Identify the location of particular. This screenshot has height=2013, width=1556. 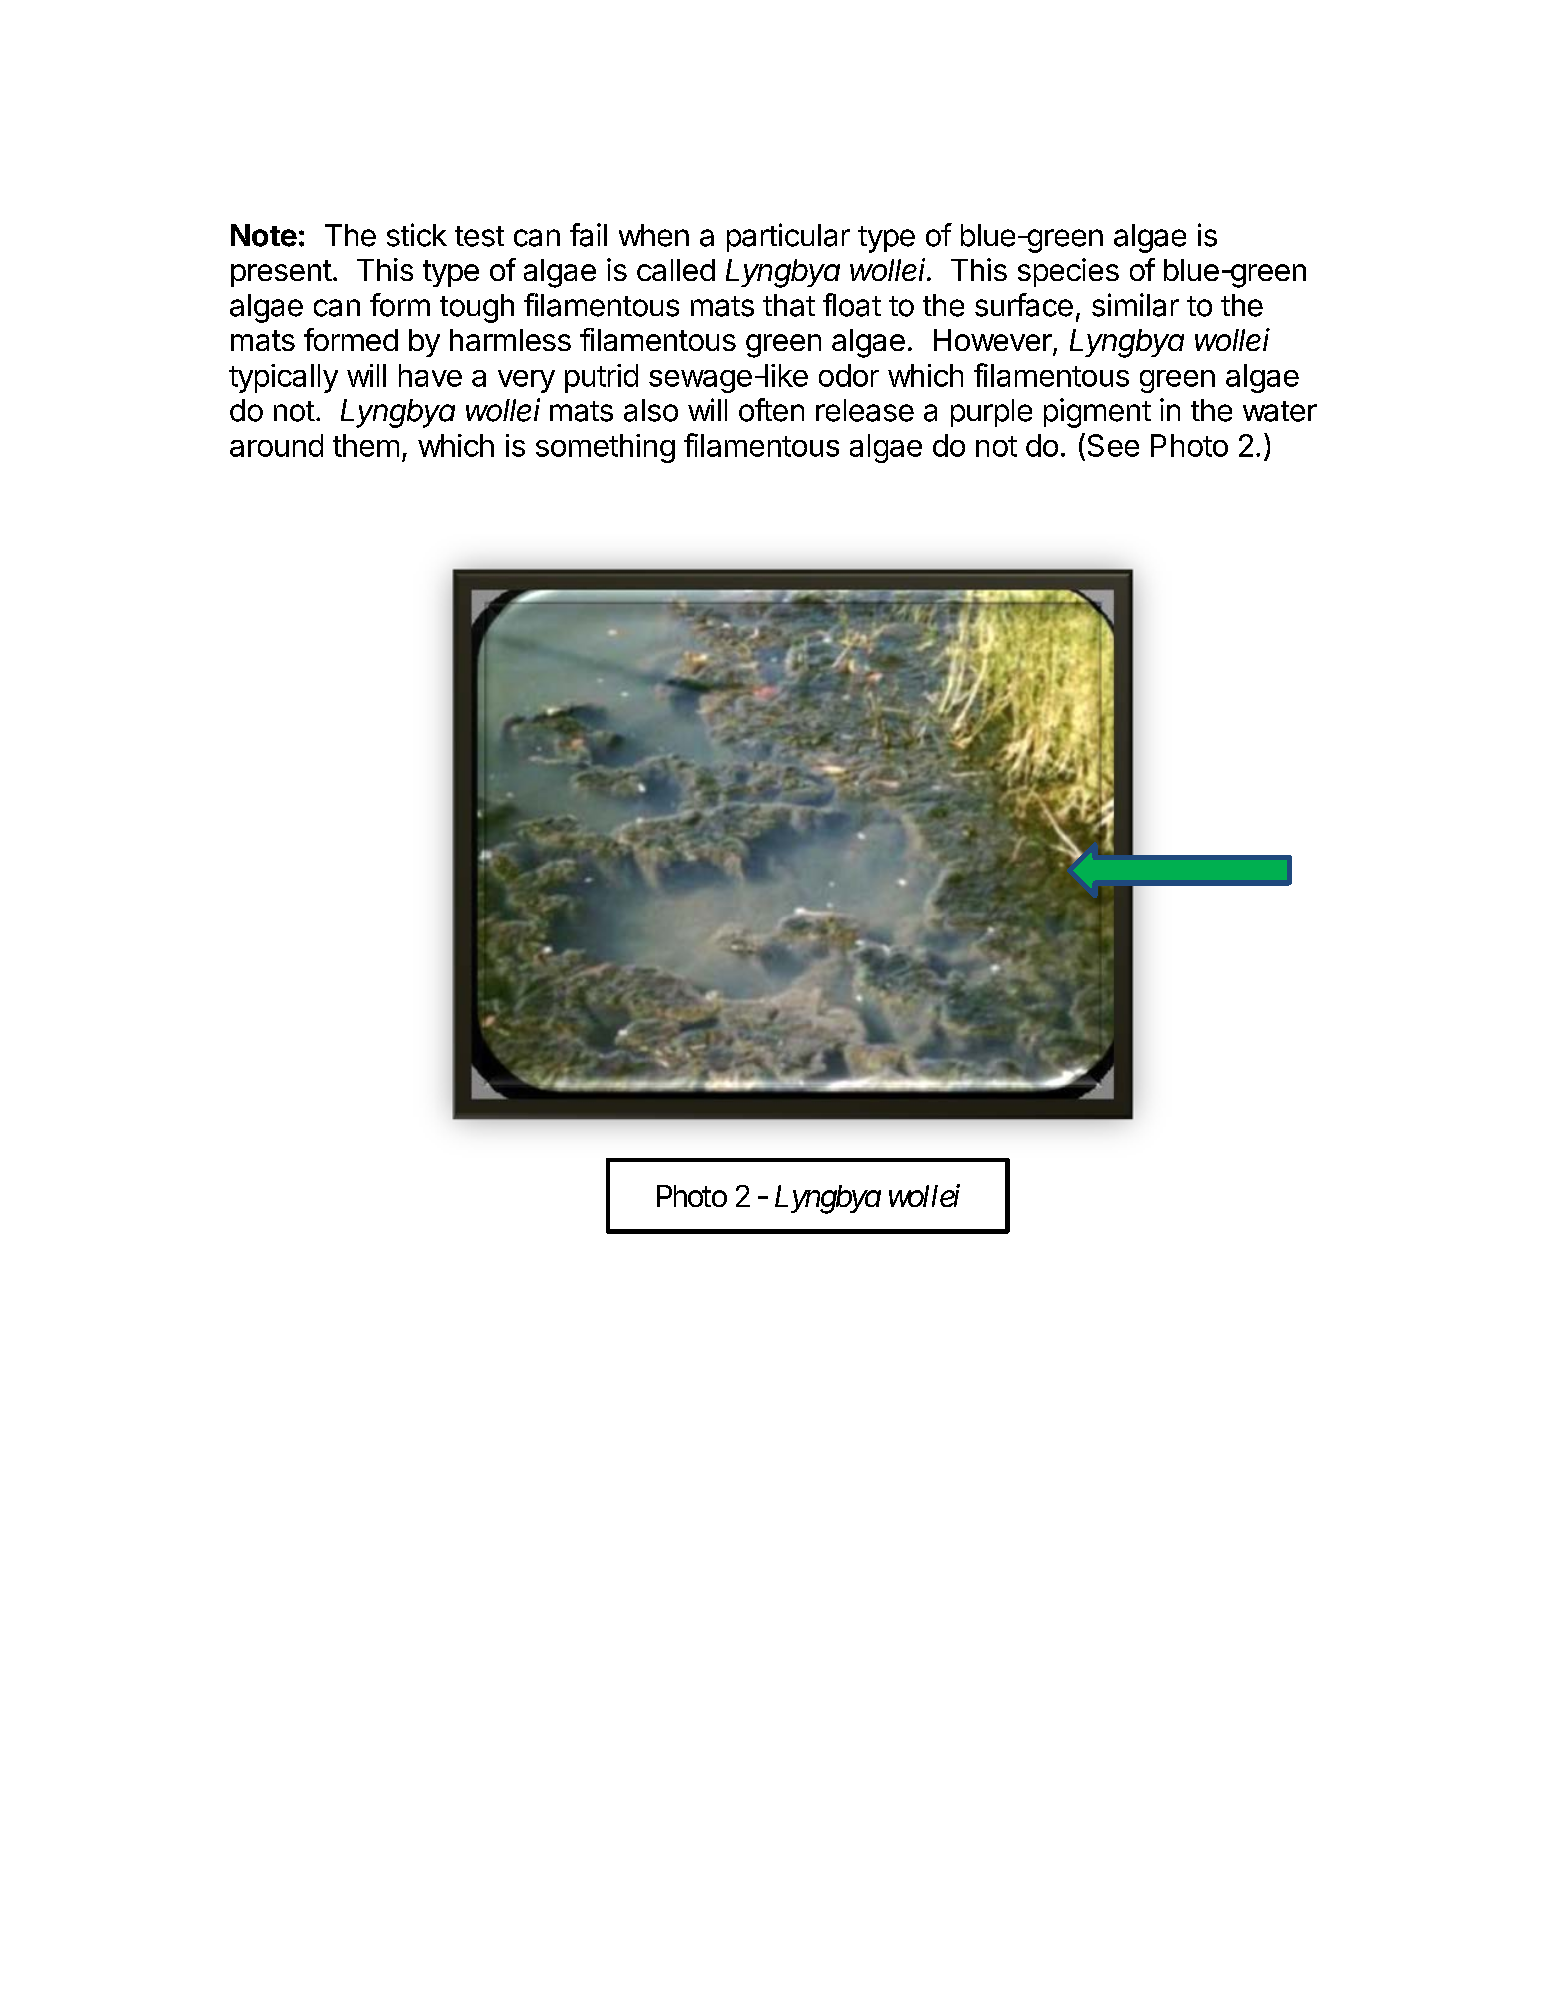
(788, 237).
